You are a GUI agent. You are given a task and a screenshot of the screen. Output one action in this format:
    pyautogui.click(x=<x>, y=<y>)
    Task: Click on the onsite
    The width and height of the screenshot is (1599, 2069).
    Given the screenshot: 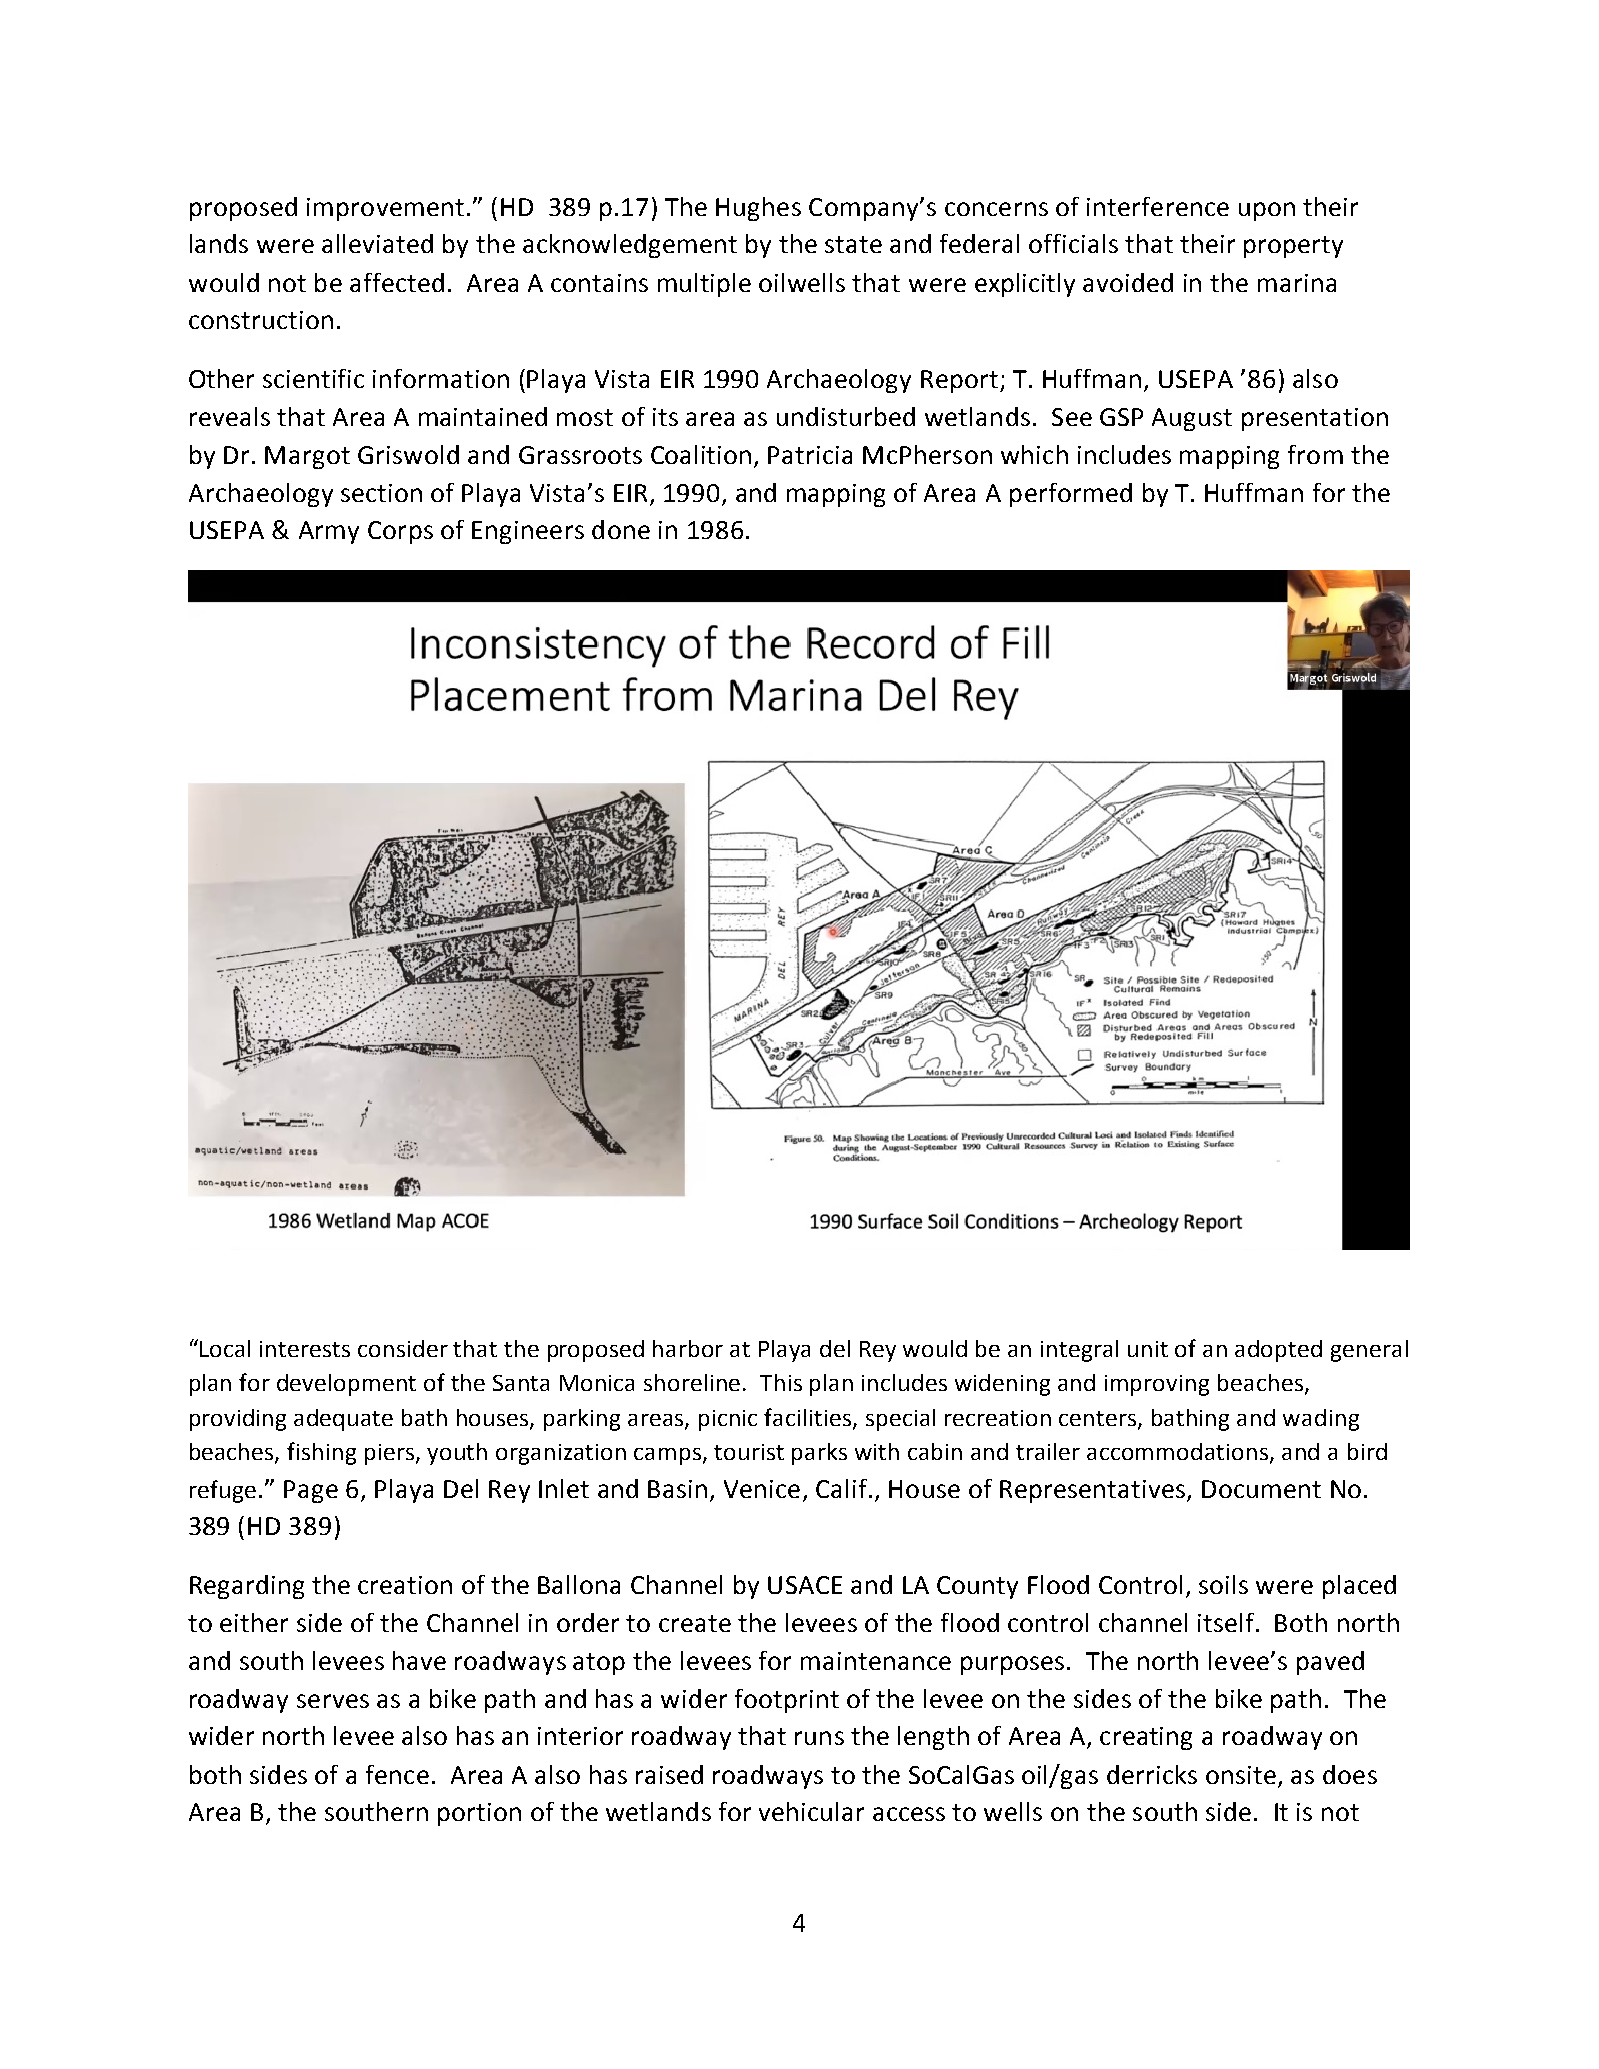 What is the action you would take?
    pyautogui.click(x=1241, y=1775)
